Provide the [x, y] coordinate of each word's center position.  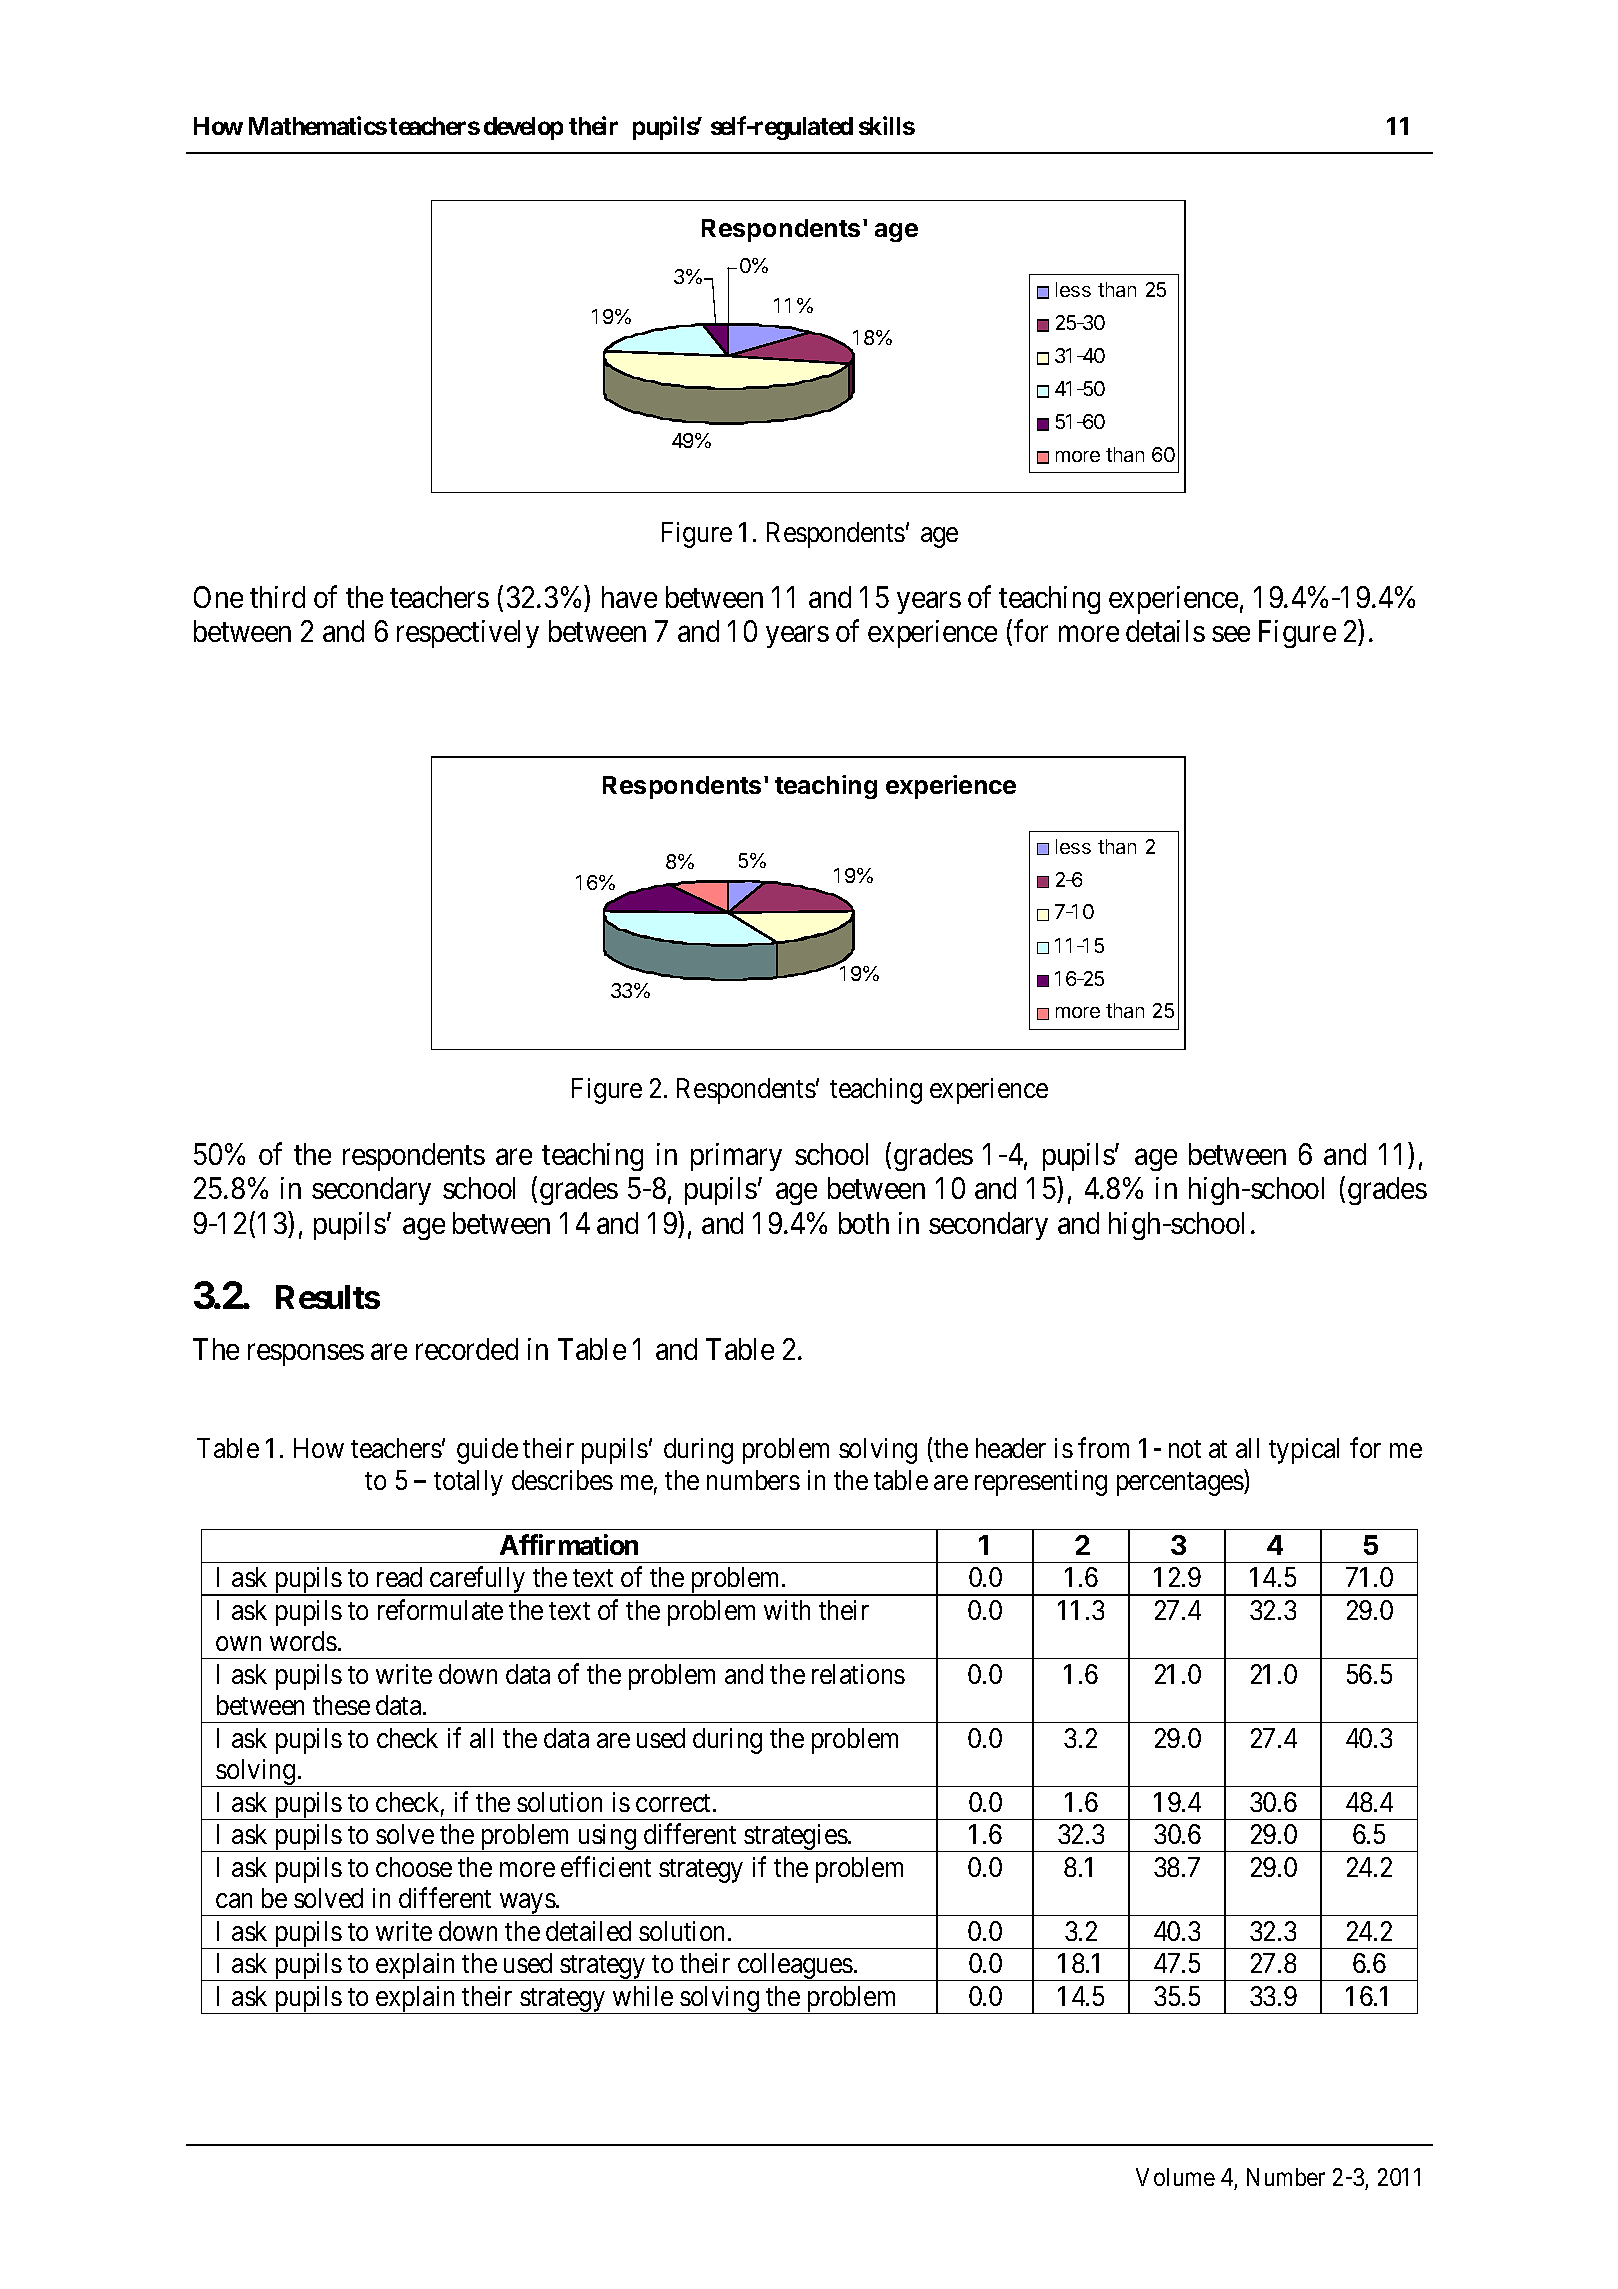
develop [523, 128]
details [1165, 631]
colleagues [794, 1967]
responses [306, 1355]
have [629, 597]
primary [736, 1157]
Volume [1175, 2177]
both [864, 1223]
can [234, 1901]
